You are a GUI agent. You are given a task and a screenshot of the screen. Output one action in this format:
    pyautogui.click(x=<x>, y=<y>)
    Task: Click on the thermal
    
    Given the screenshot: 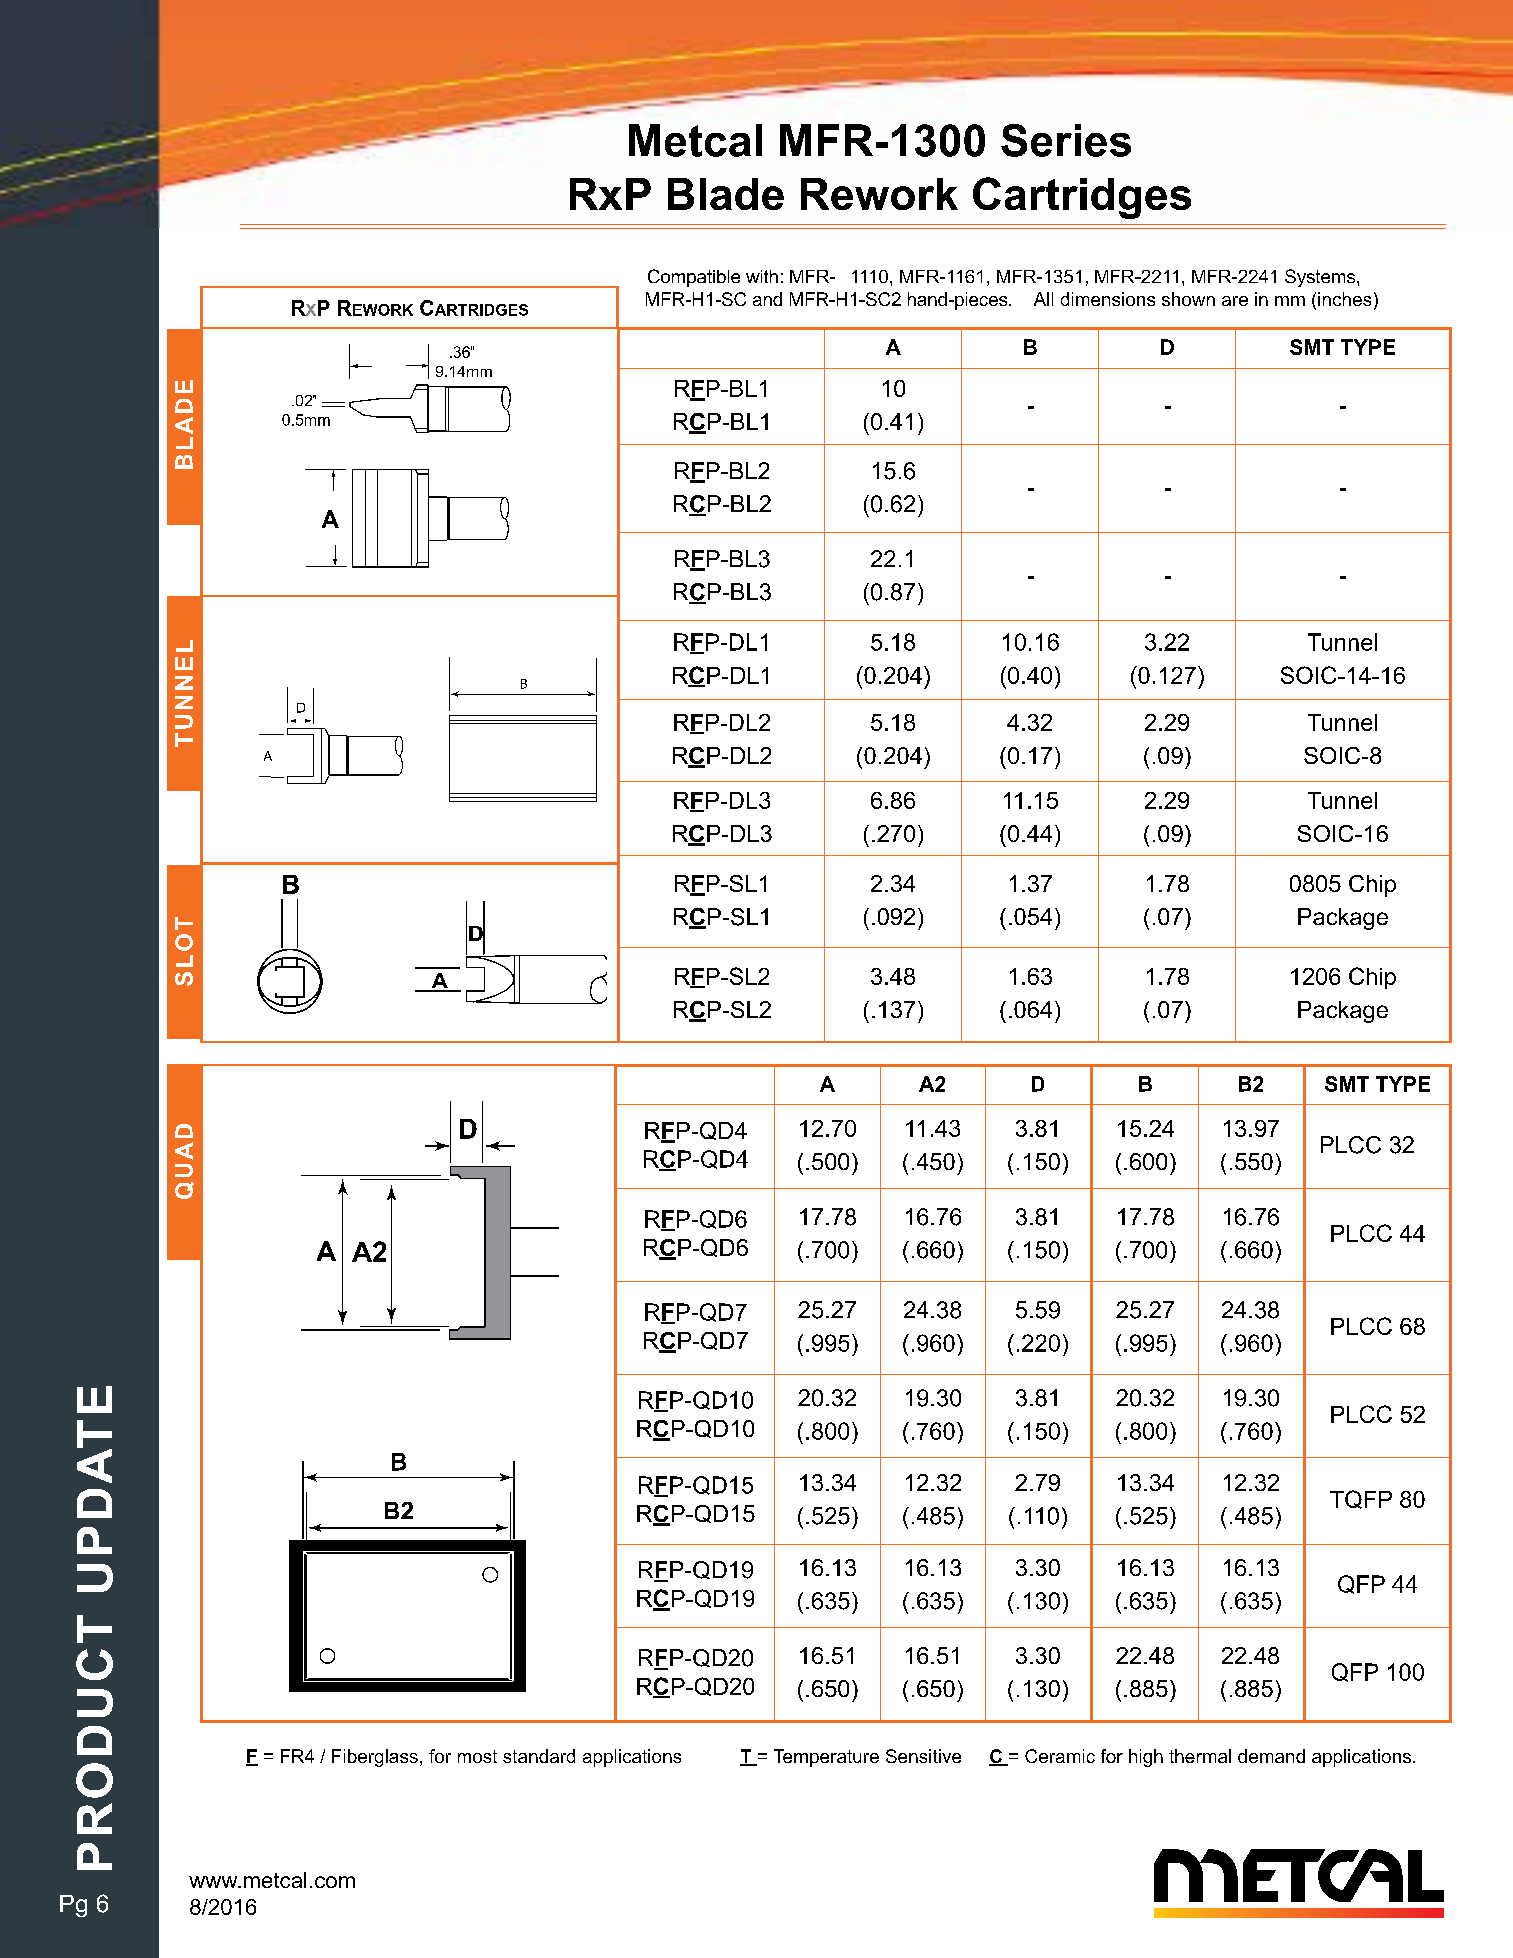 What is the action you would take?
    pyautogui.click(x=1200, y=1756)
